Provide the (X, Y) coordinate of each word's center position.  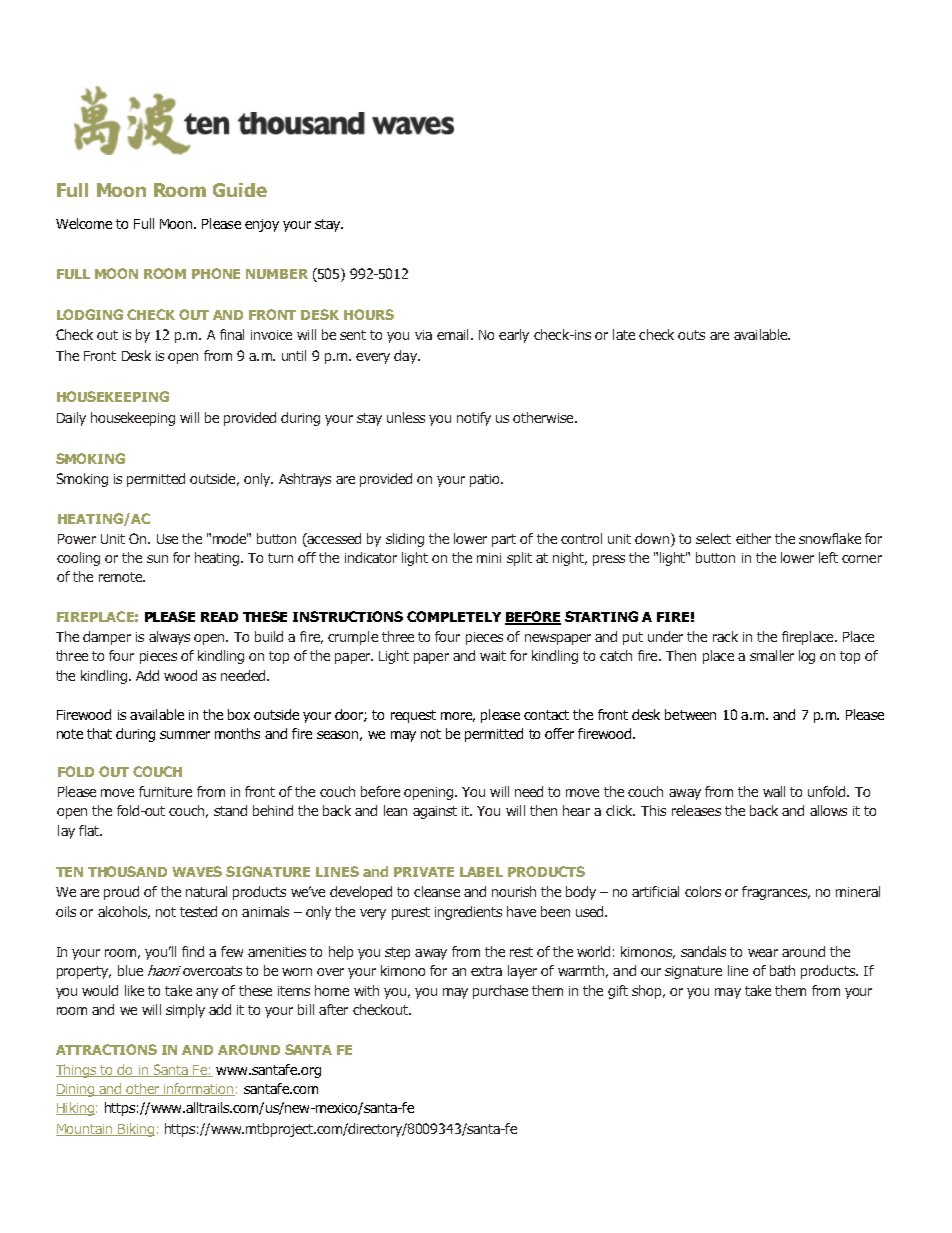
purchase (500, 992)
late (624, 334)
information (198, 1089)
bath (782, 970)
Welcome (84, 223)
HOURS (369, 314)
